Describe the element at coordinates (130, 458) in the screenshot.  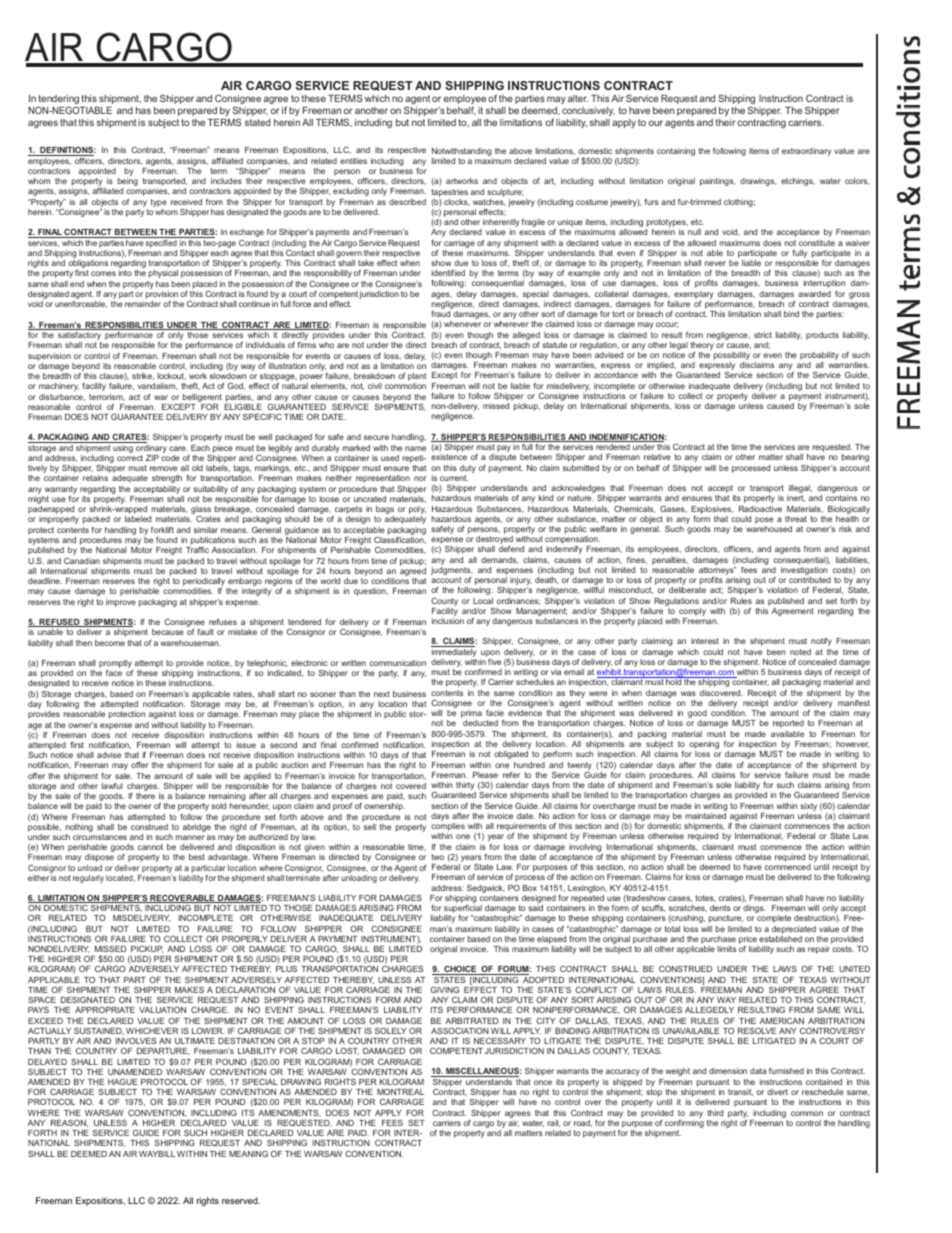
I see `correct` at that location.
